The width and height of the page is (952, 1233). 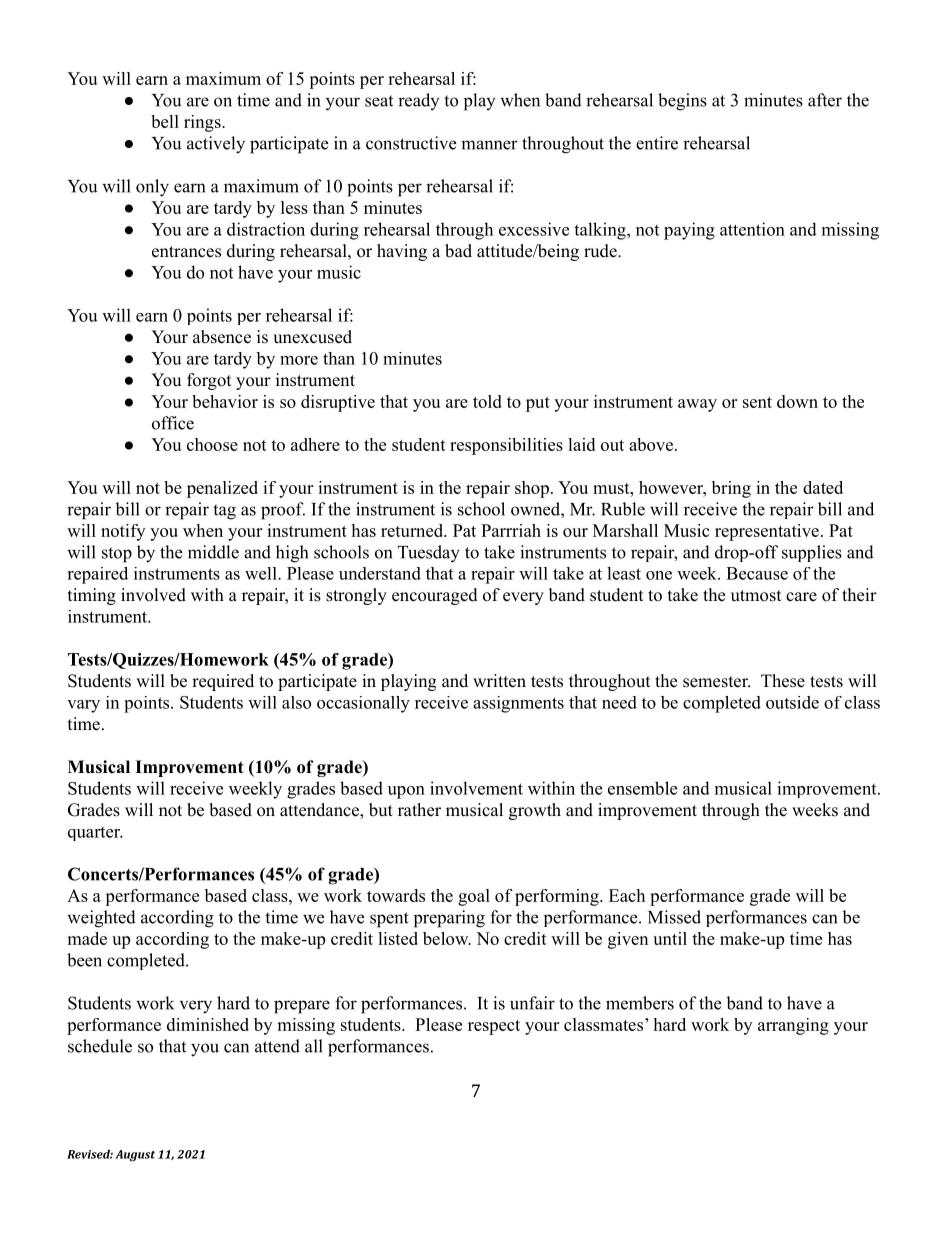 What do you see at coordinates (797, 401) in the page?
I see `down` at bounding box center [797, 401].
